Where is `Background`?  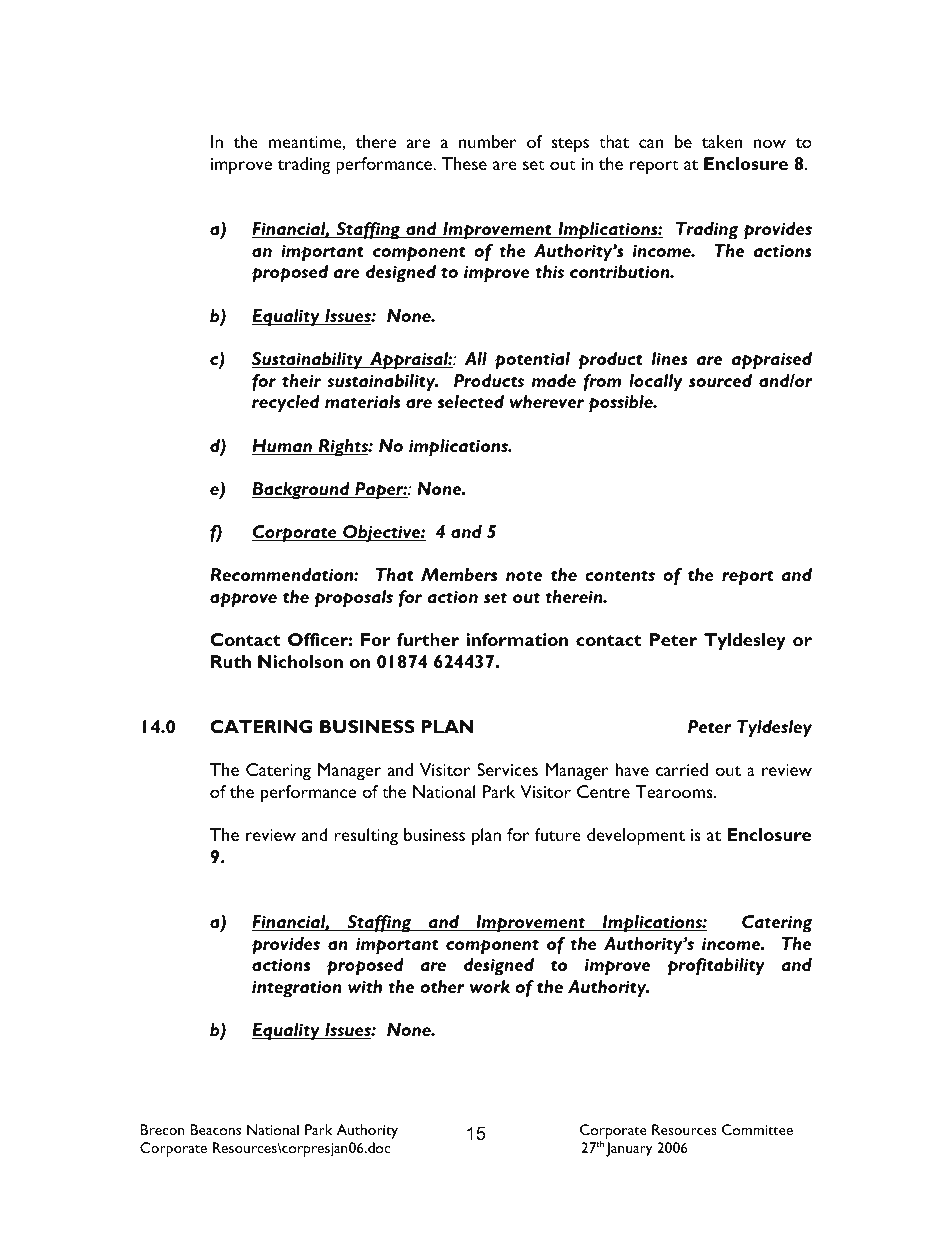
Background is located at coordinates (302, 491).
